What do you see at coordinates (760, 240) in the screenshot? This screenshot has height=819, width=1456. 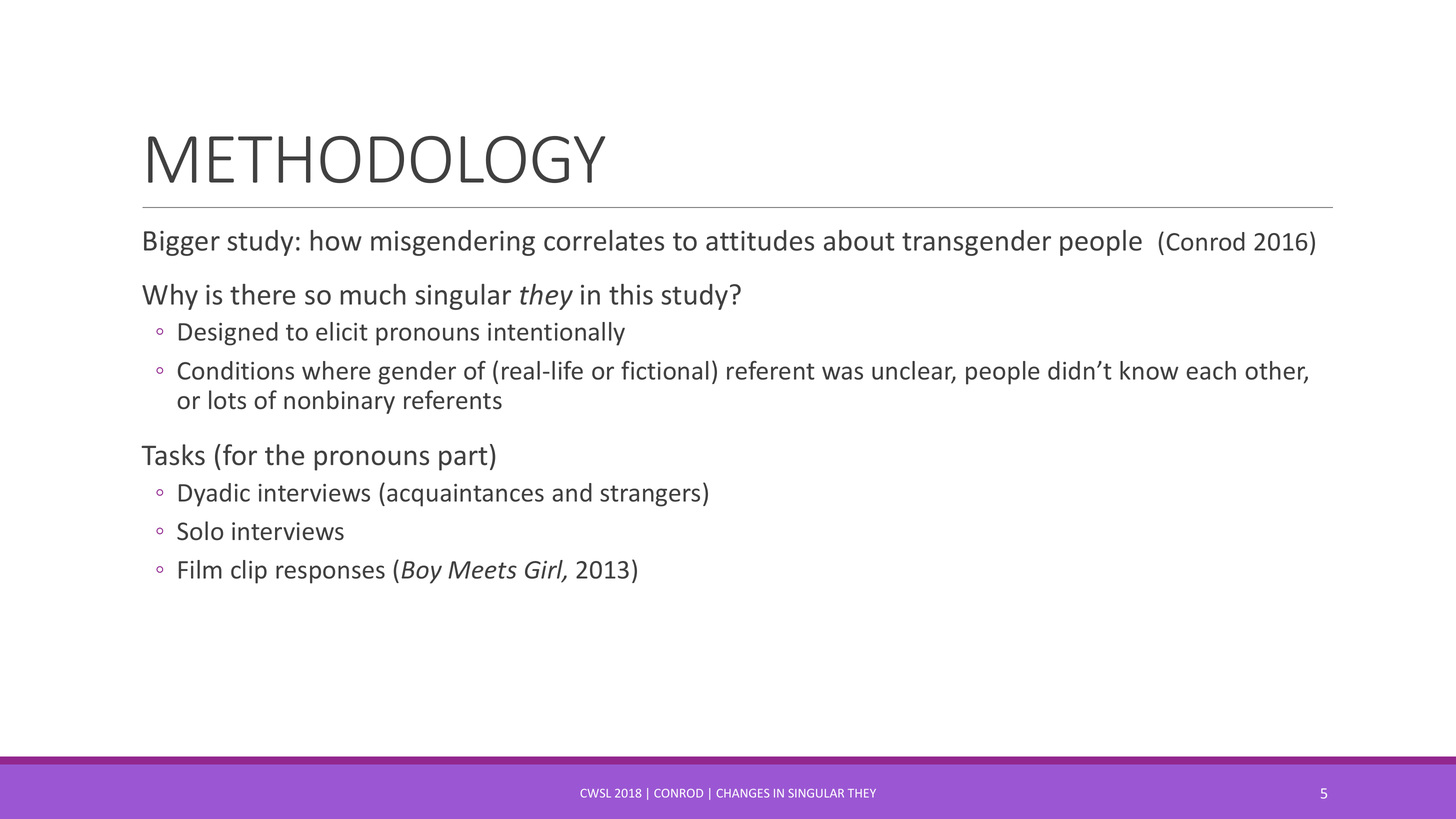 I see `attitudes` at bounding box center [760, 240].
